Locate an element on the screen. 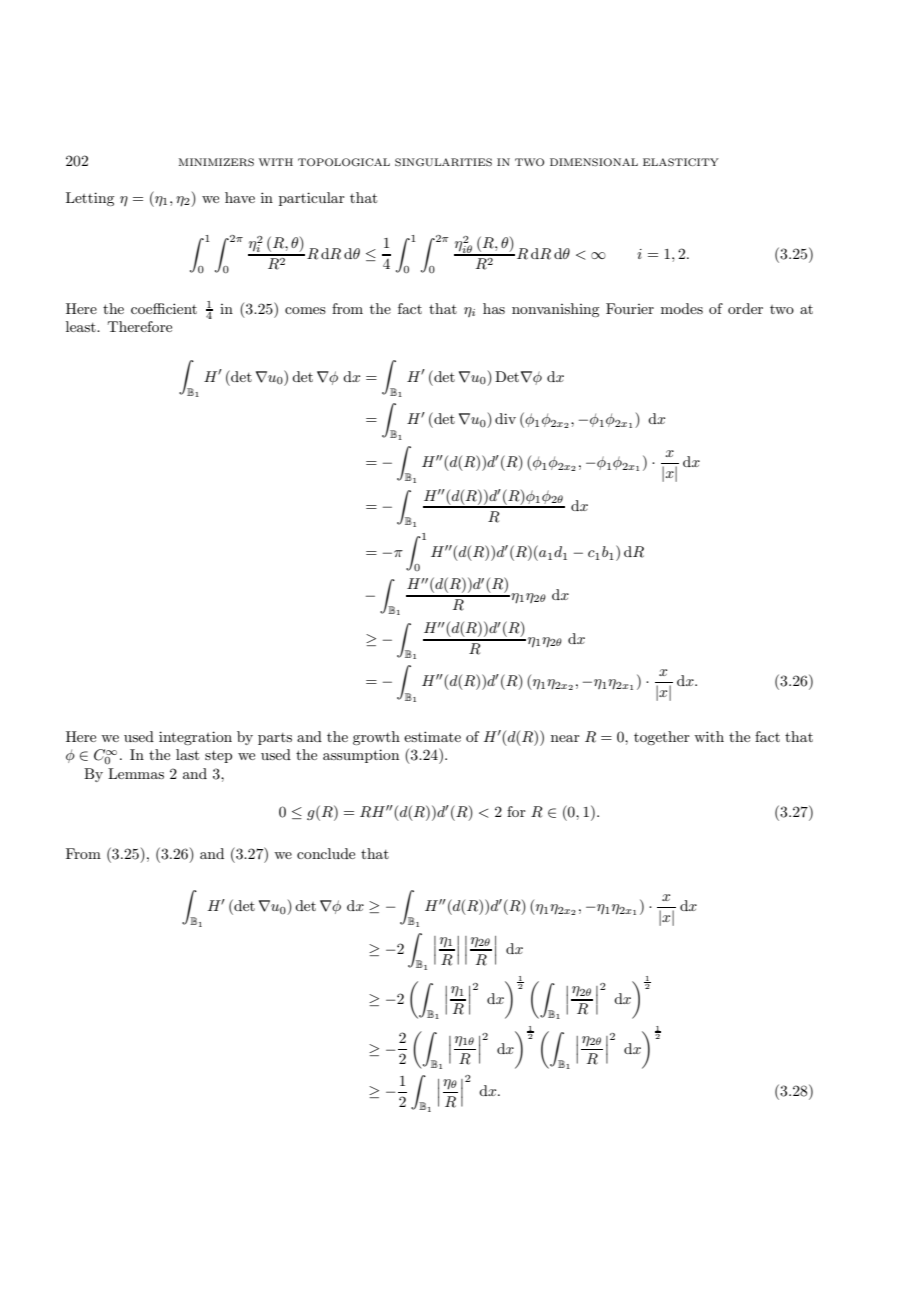  conclude is located at coordinates (326, 853).
